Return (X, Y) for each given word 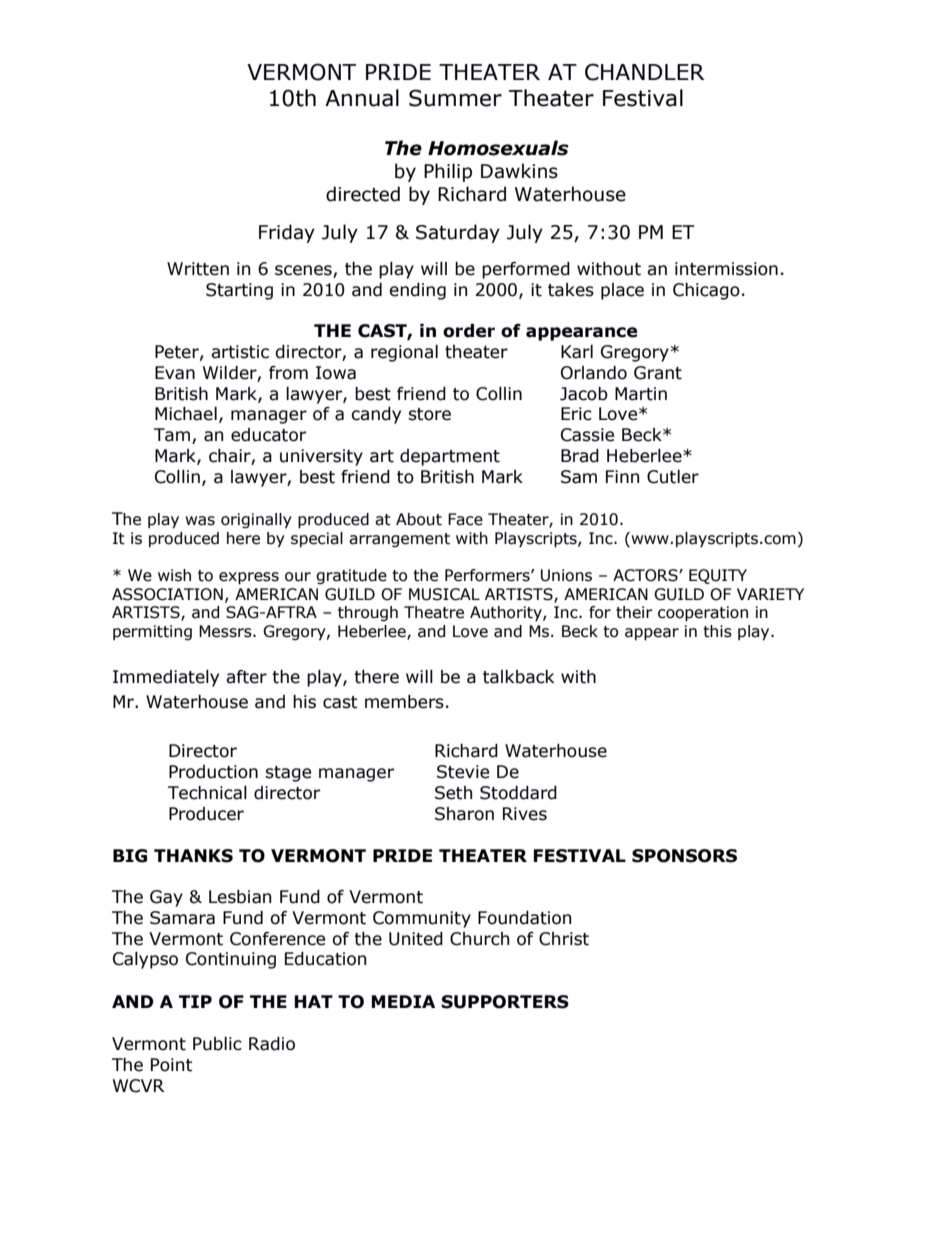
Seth (453, 793)
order (469, 331)
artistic (240, 352)
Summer (455, 98)
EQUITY (718, 576)
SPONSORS (684, 856)
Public (217, 1044)
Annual (362, 98)
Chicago (706, 291)
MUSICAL (444, 594)
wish (174, 575)
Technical (207, 793)
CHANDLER (645, 72)
